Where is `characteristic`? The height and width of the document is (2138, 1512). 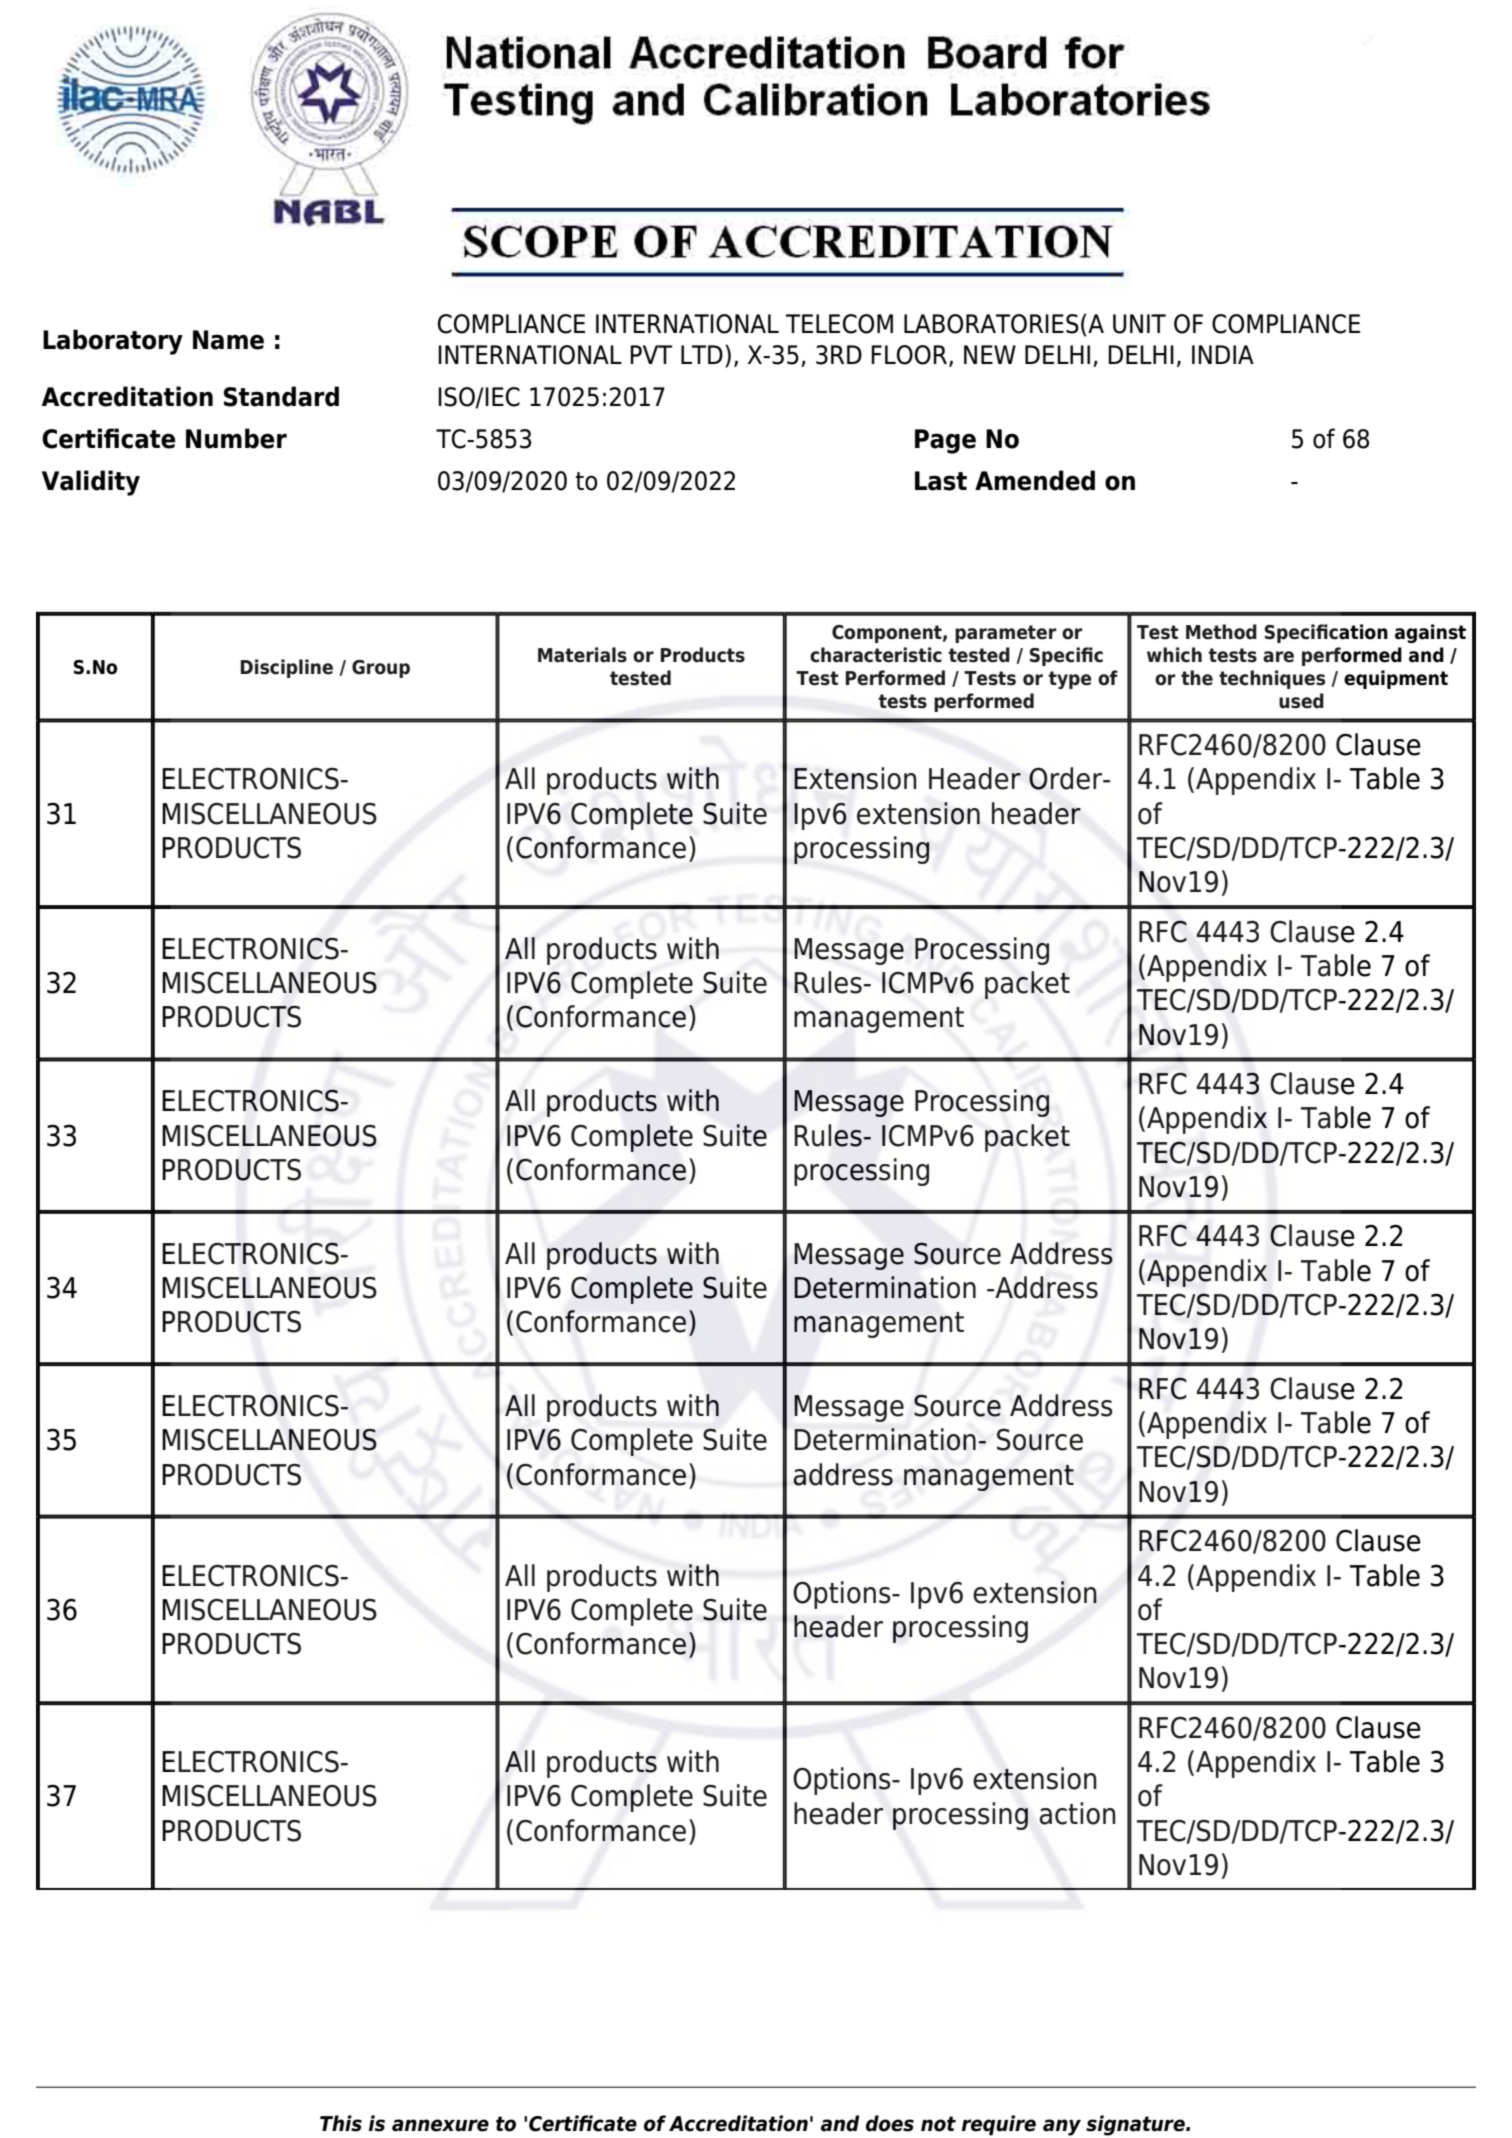
characteristic is located at coordinates (876, 655).
